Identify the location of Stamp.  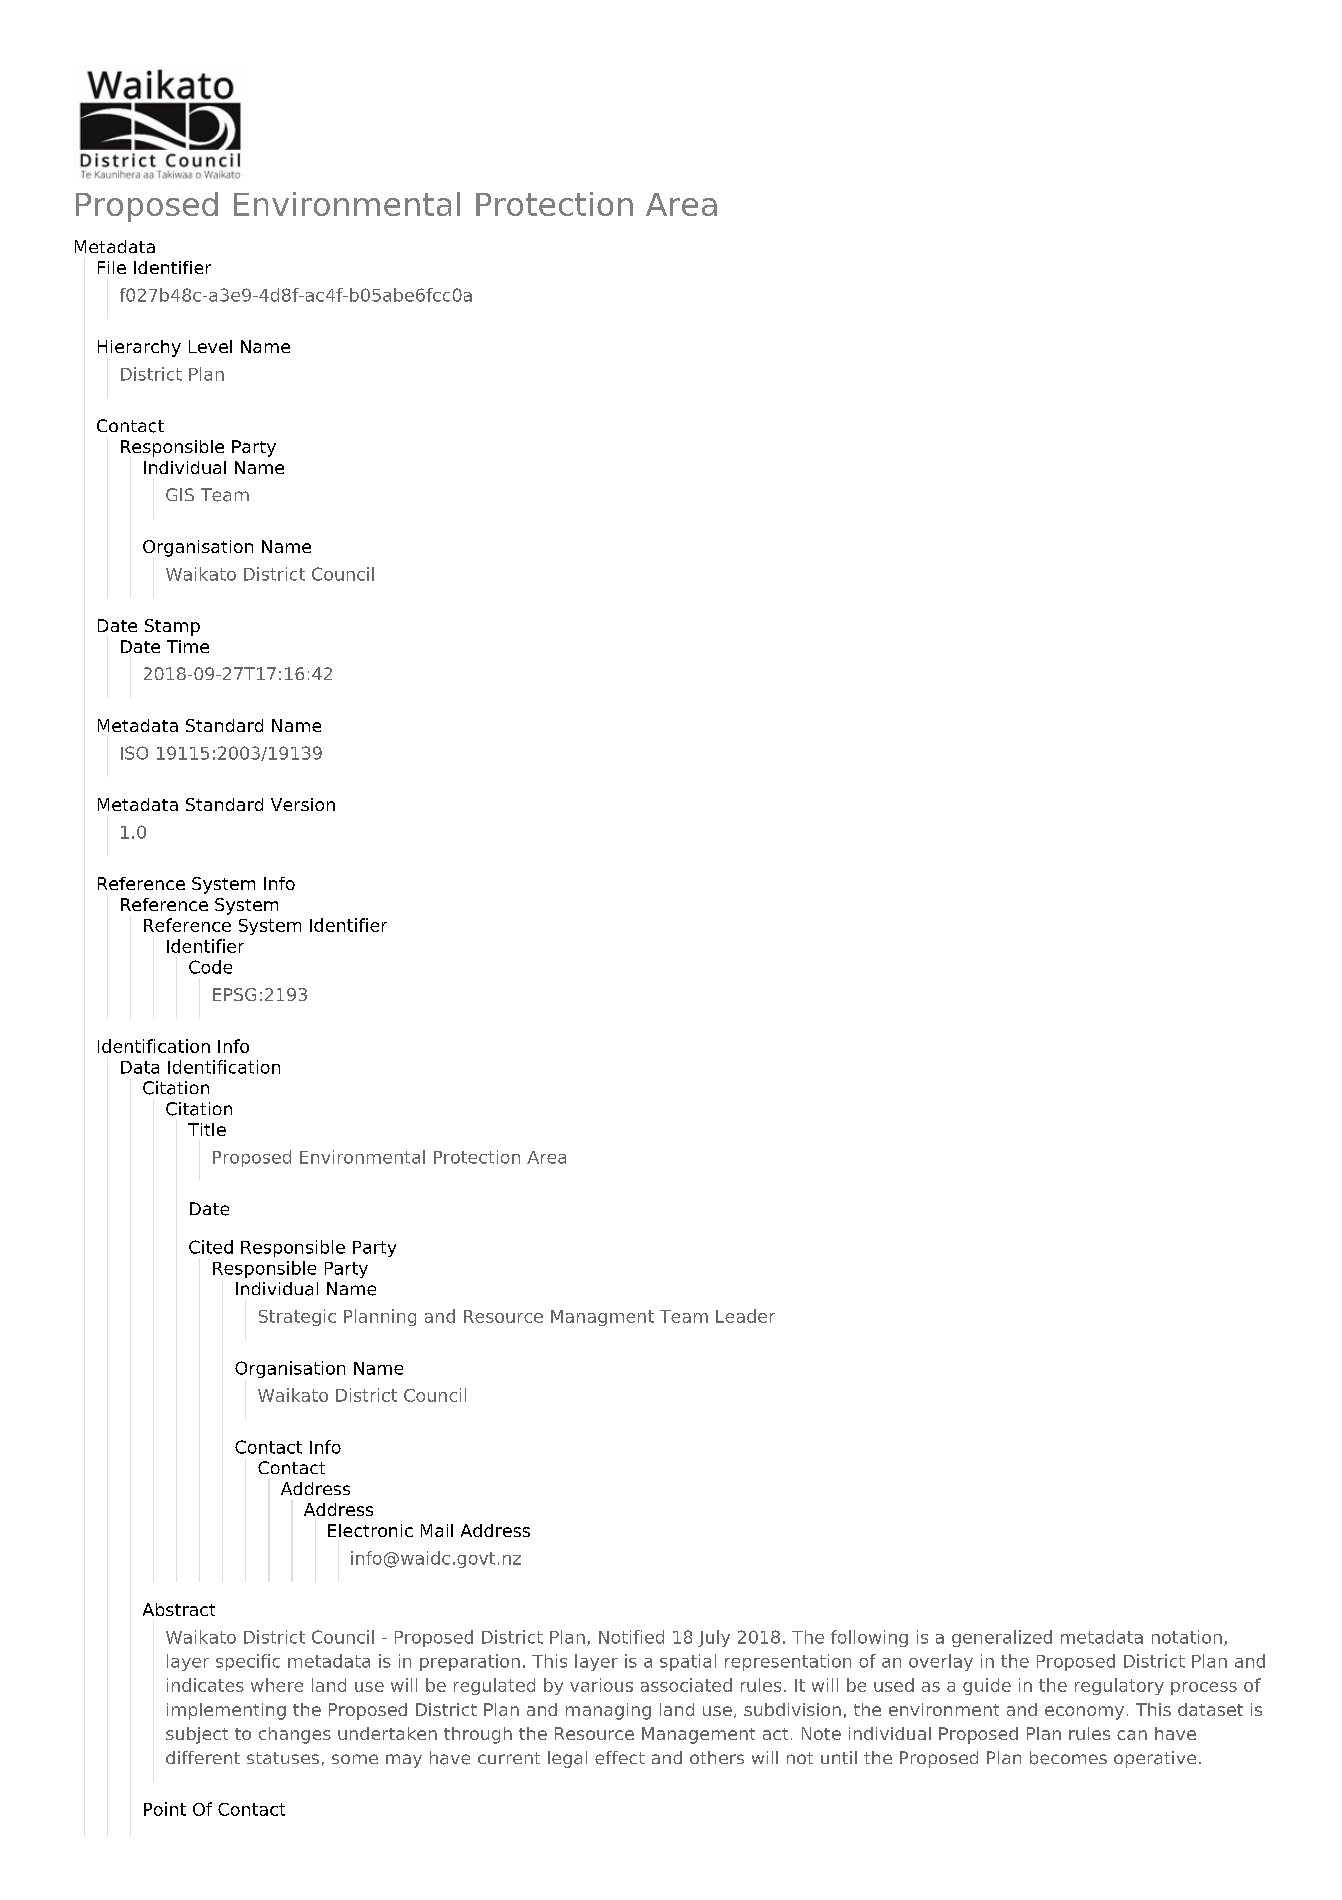
(172, 627).
